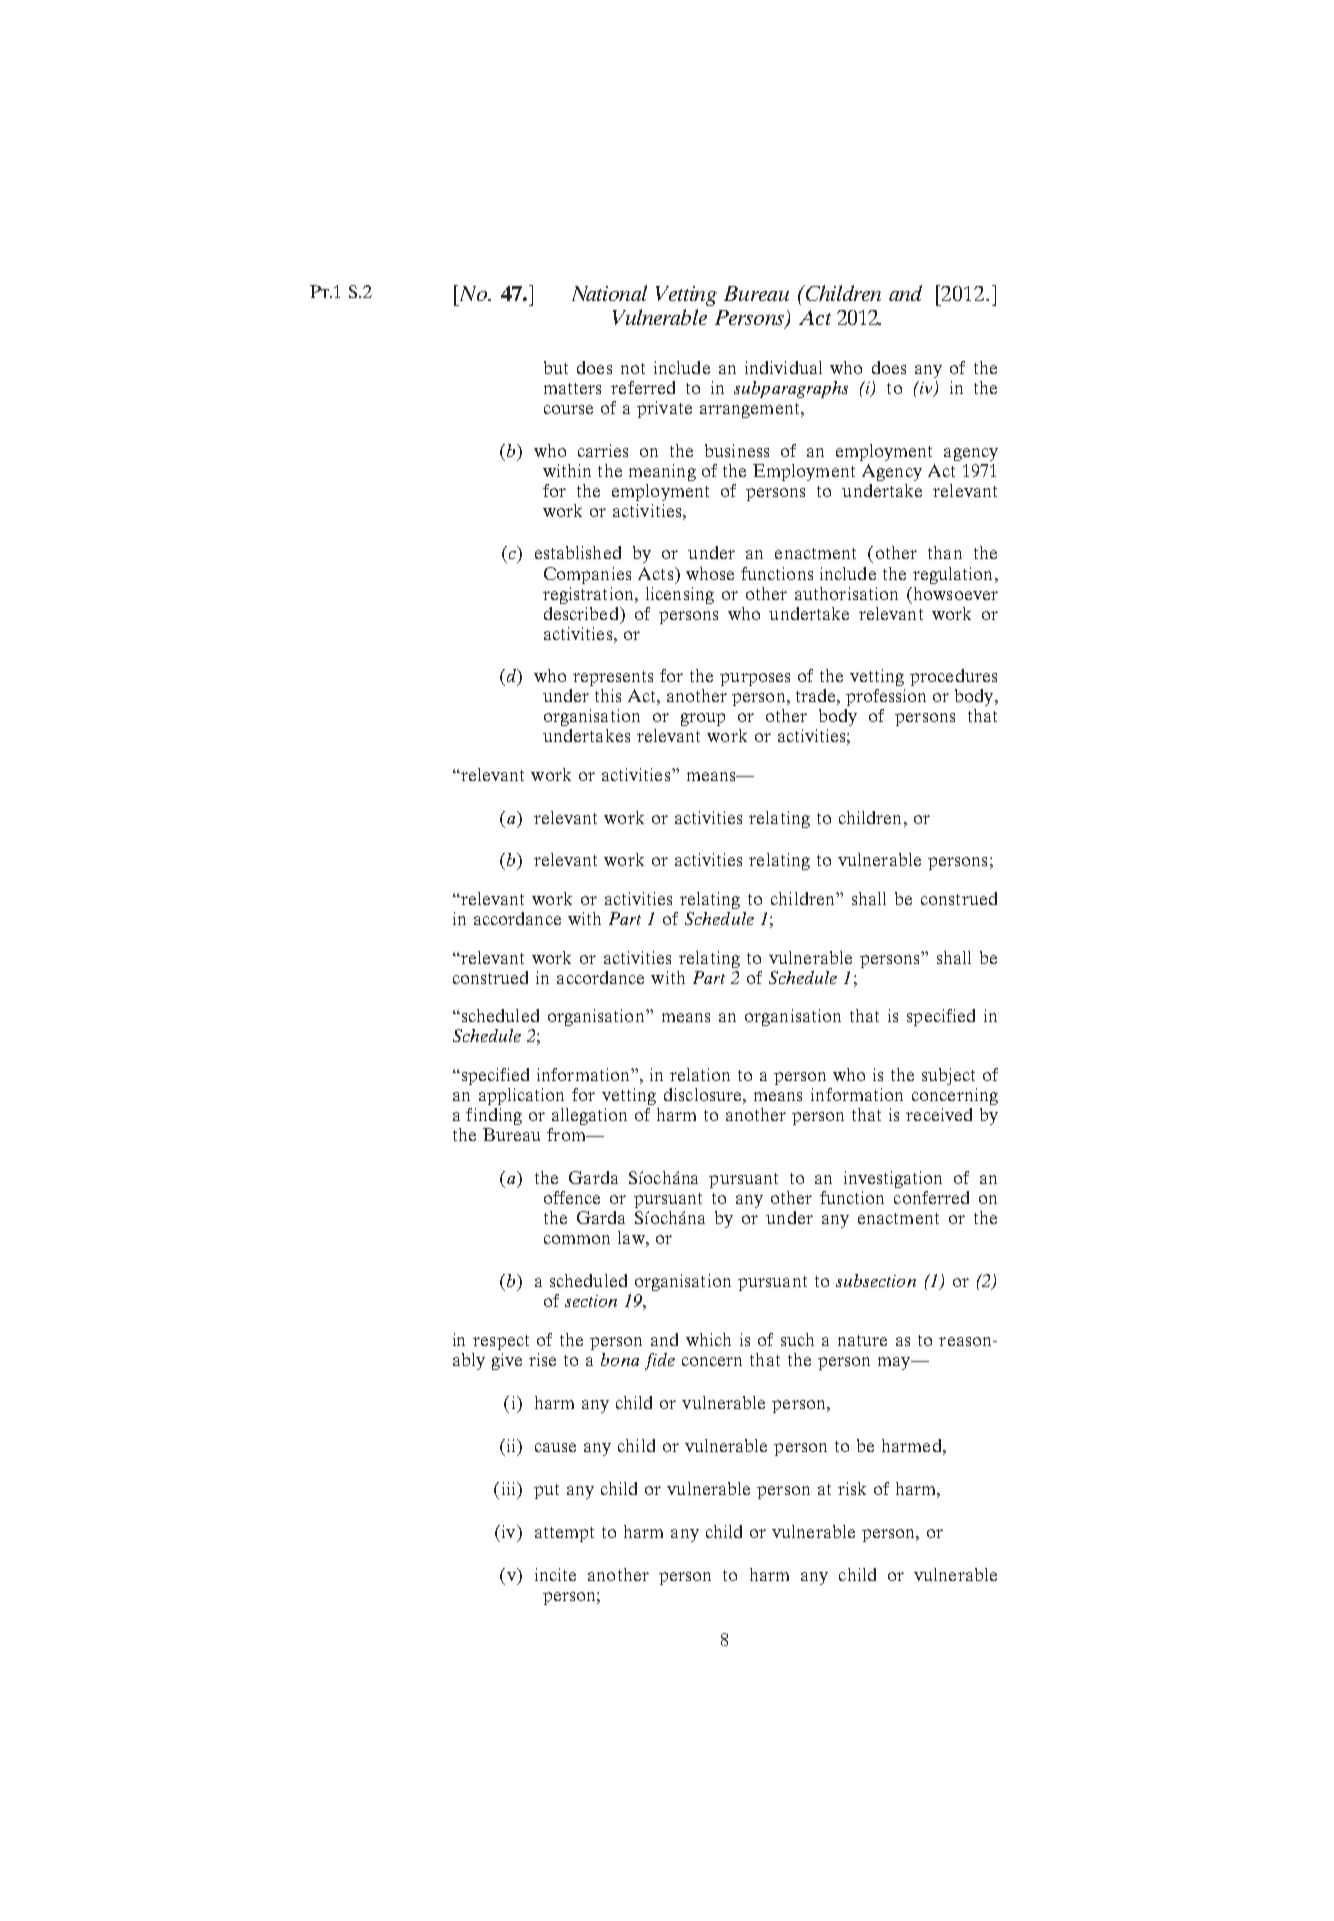  What do you see at coordinates (556, 367) in the page?
I see `but` at bounding box center [556, 367].
